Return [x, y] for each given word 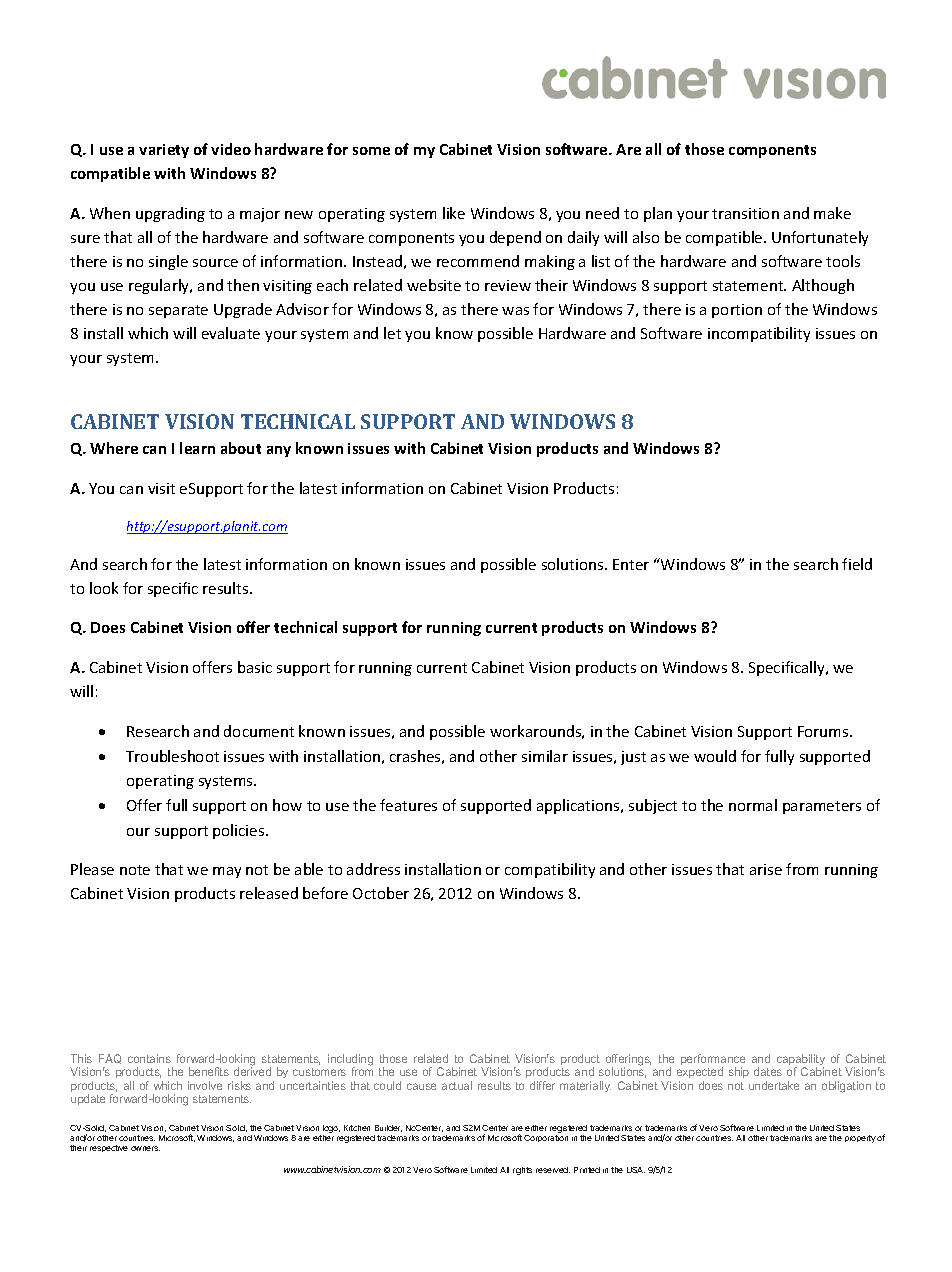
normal [753, 805]
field [857, 564]
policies [240, 831]
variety [164, 151]
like [454, 213]
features [408, 805]
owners [145, 1148]
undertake [774, 1085]
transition [745, 213]
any [279, 451]
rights [522, 1171]
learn [197, 448]
